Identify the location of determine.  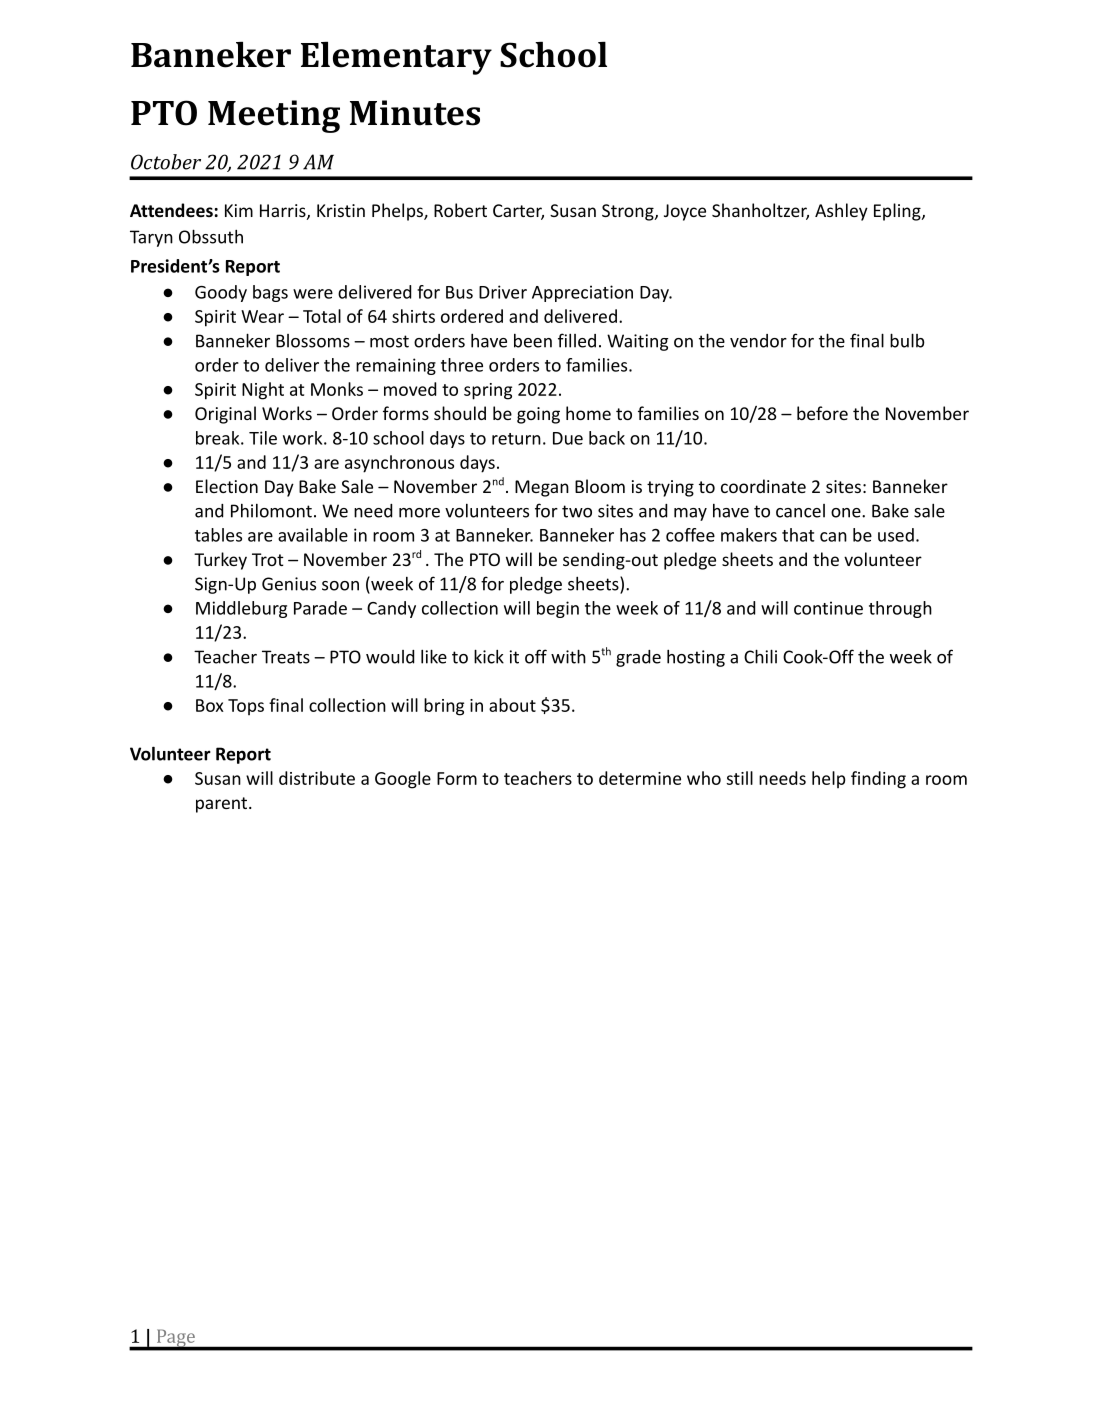
(640, 778).
